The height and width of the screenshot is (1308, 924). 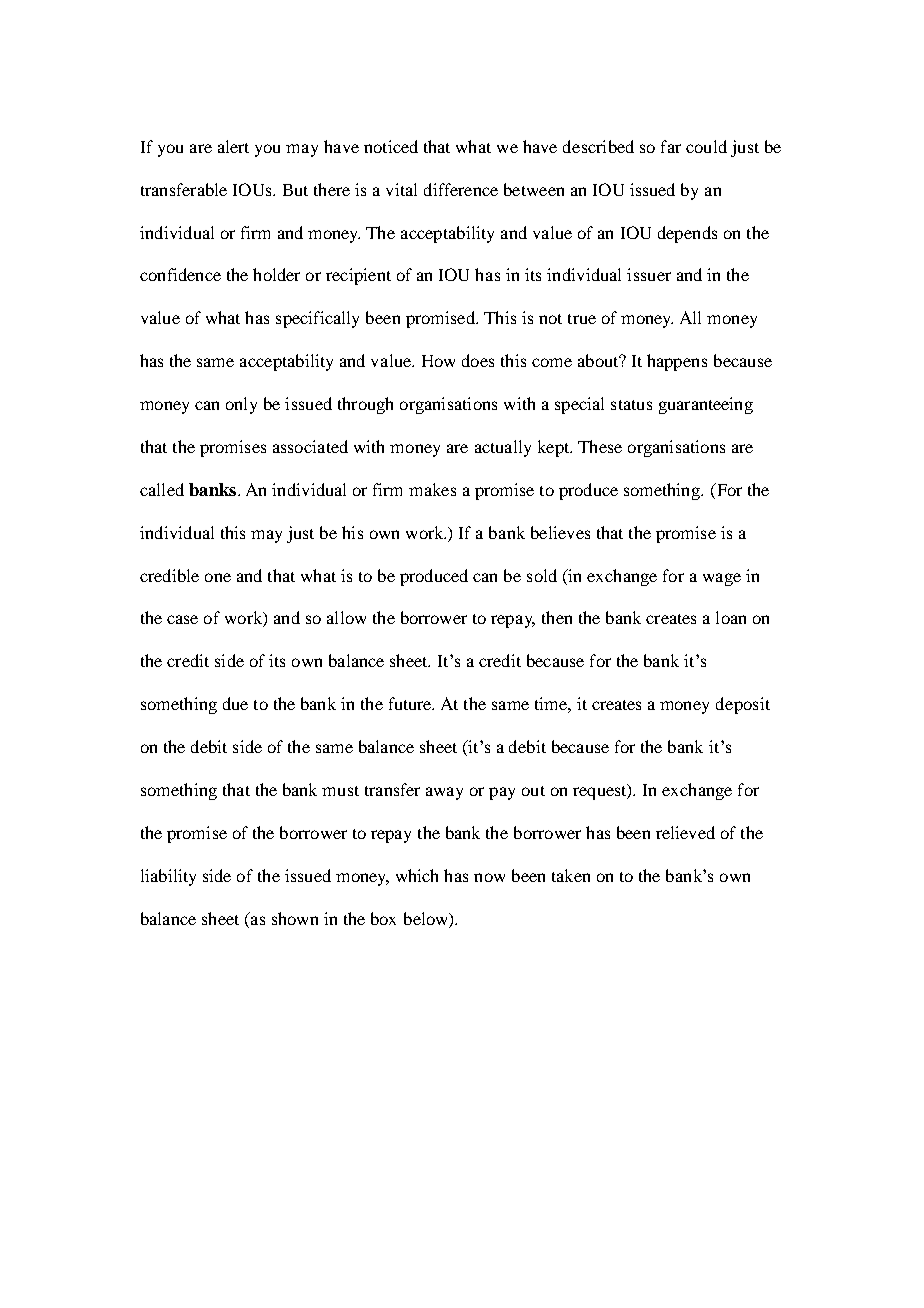 I want to click on actually, so click(x=503, y=448).
